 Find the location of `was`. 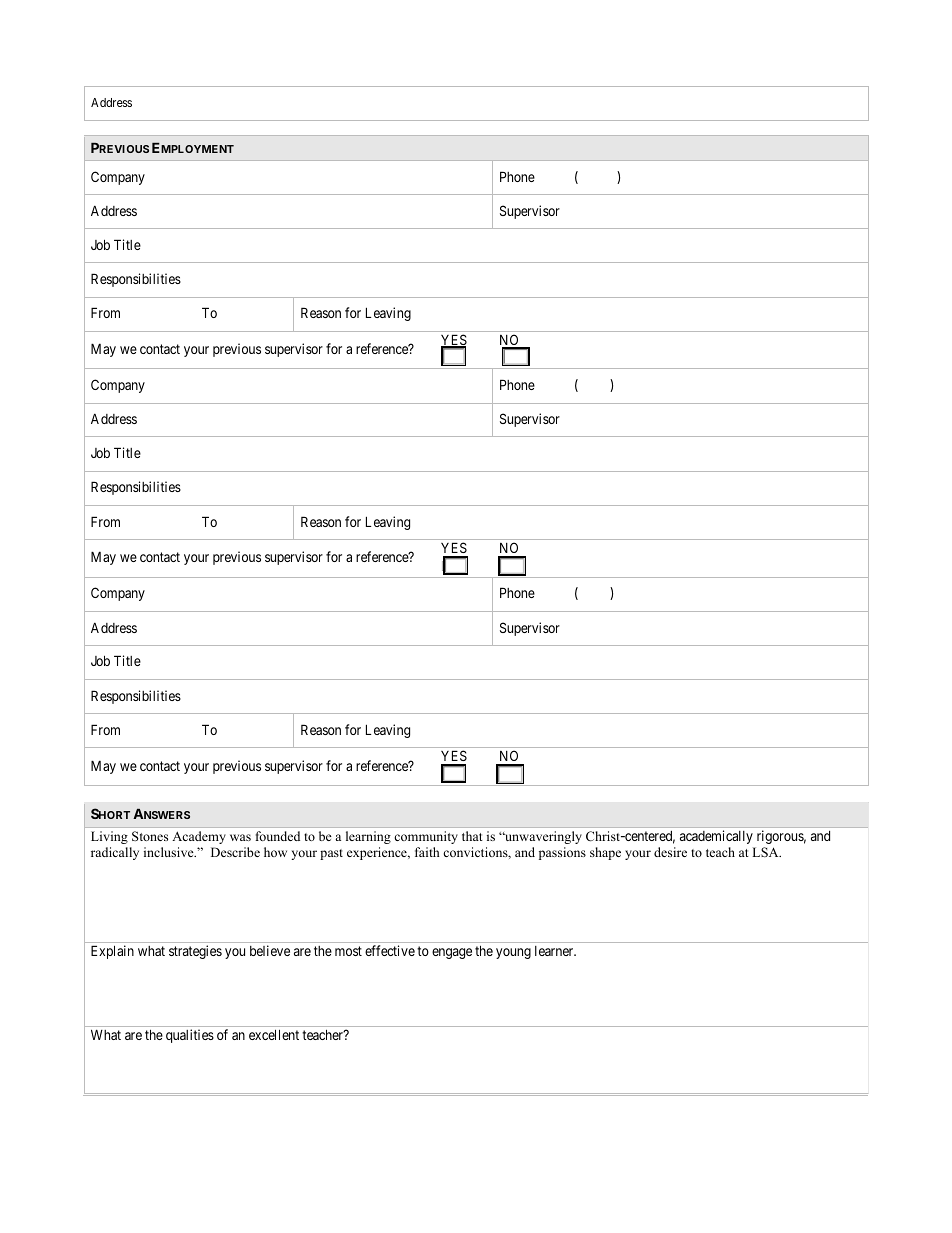

was is located at coordinates (240, 837).
